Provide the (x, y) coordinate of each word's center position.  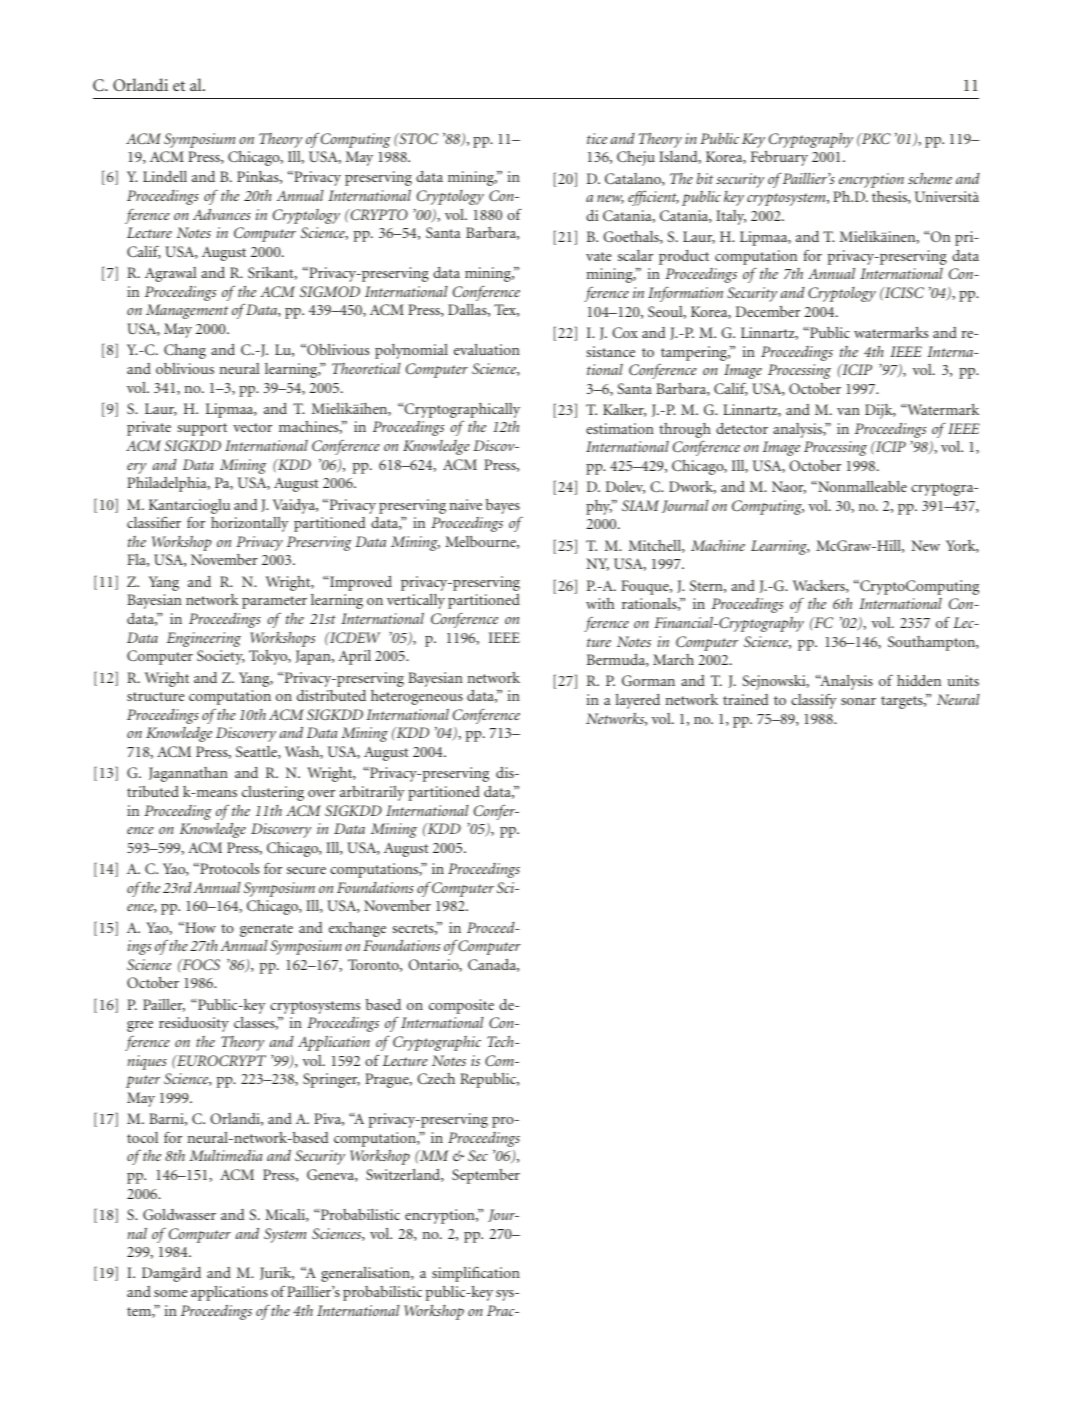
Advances (222, 214)
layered (638, 701)
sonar (858, 701)
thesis (890, 197)
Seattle (257, 752)
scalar (635, 255)
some (170, 1293)
